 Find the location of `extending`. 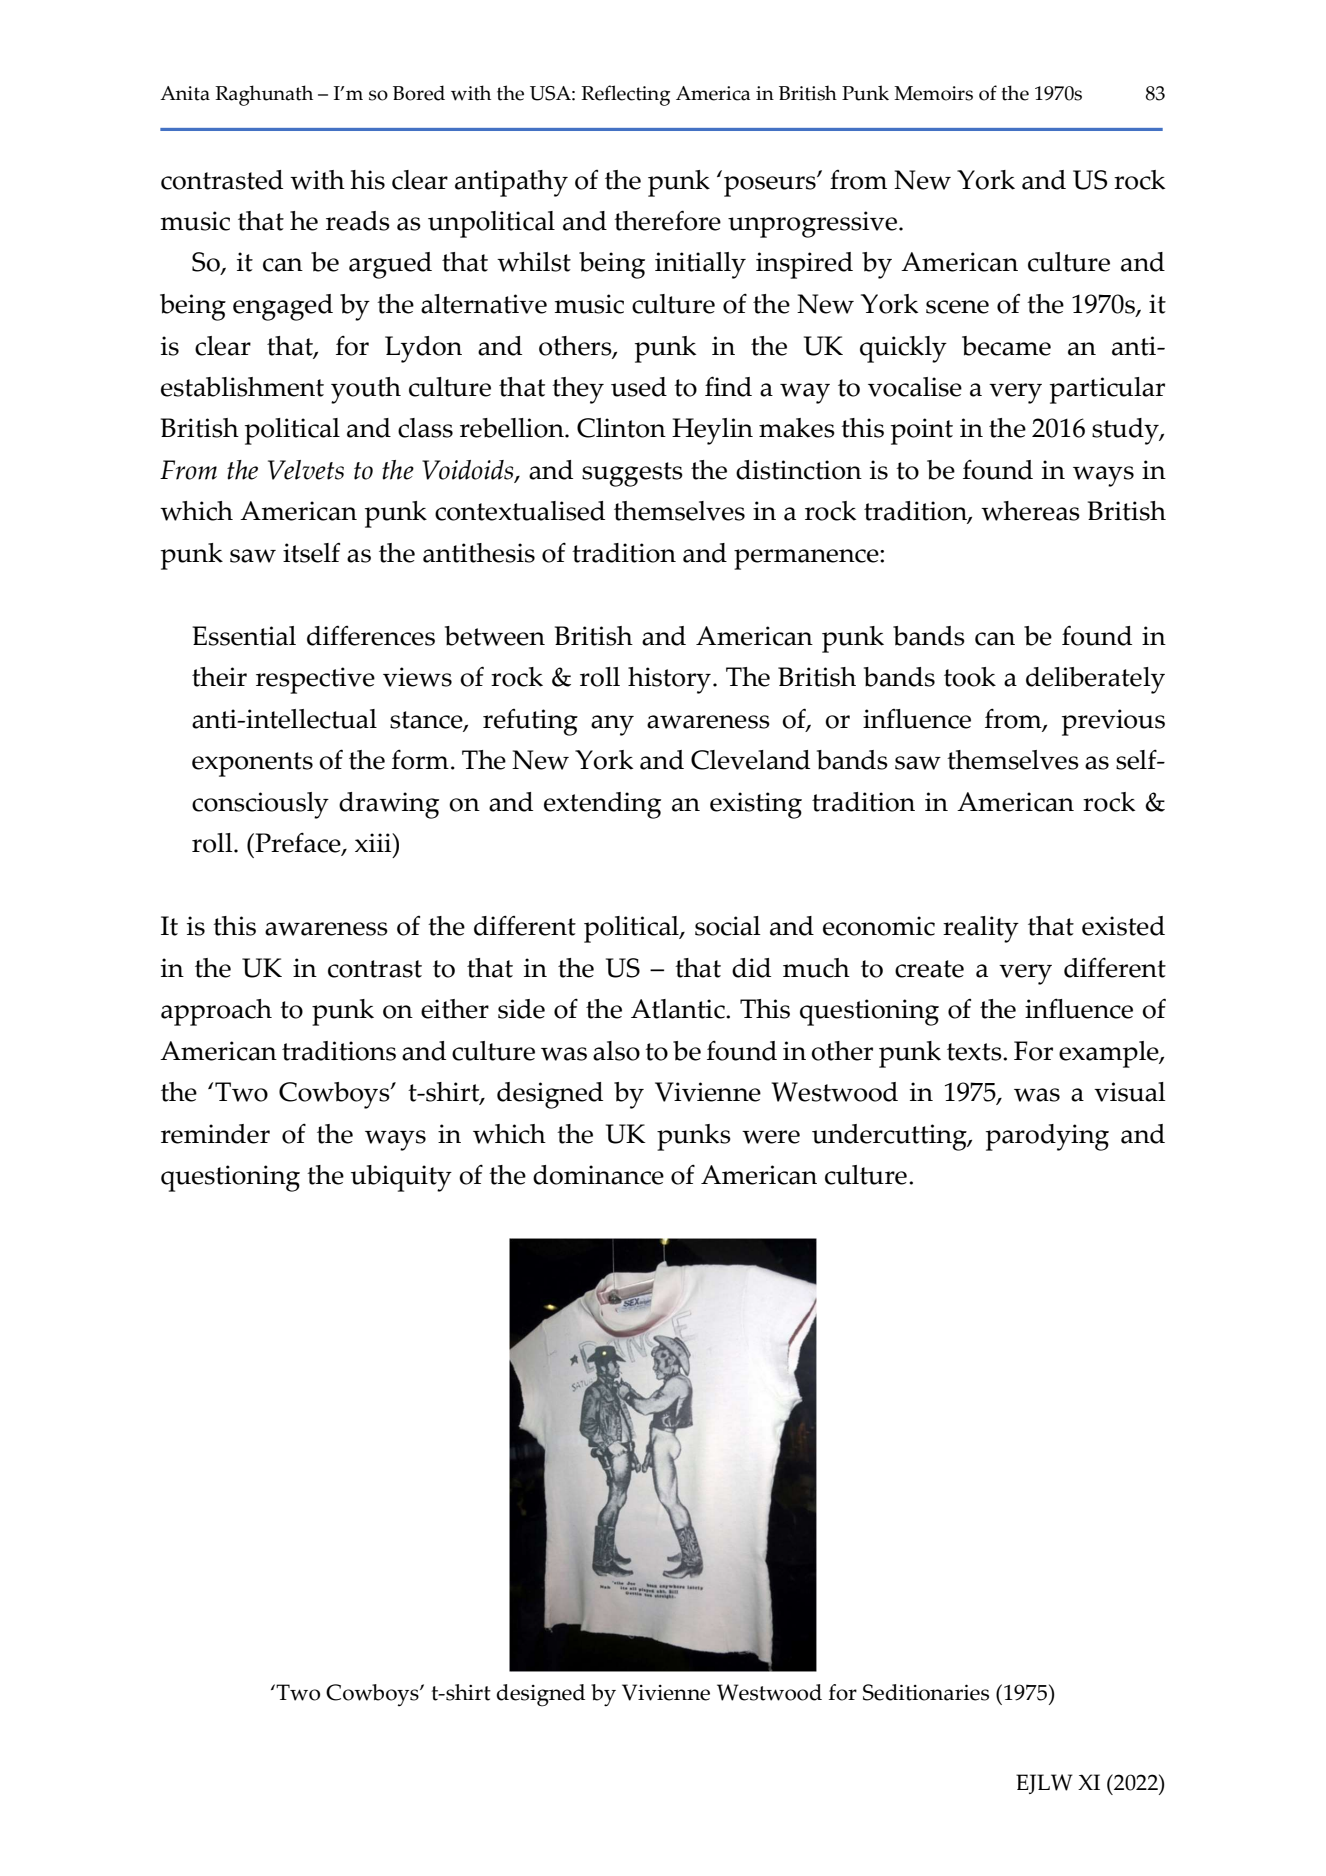

extending is located at coordinates (602, 805).
